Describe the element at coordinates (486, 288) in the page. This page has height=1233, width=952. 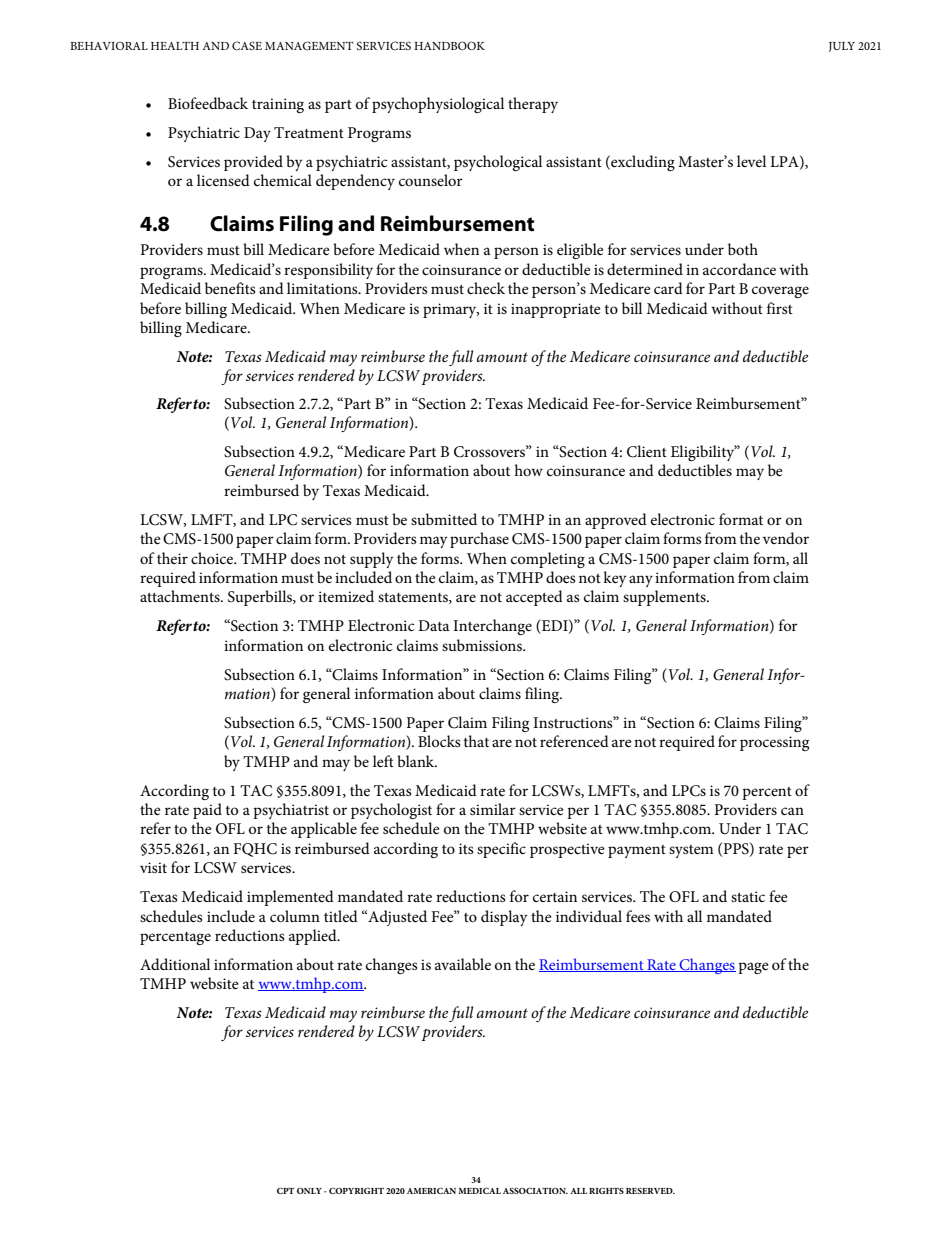
I see `check` at that location.
